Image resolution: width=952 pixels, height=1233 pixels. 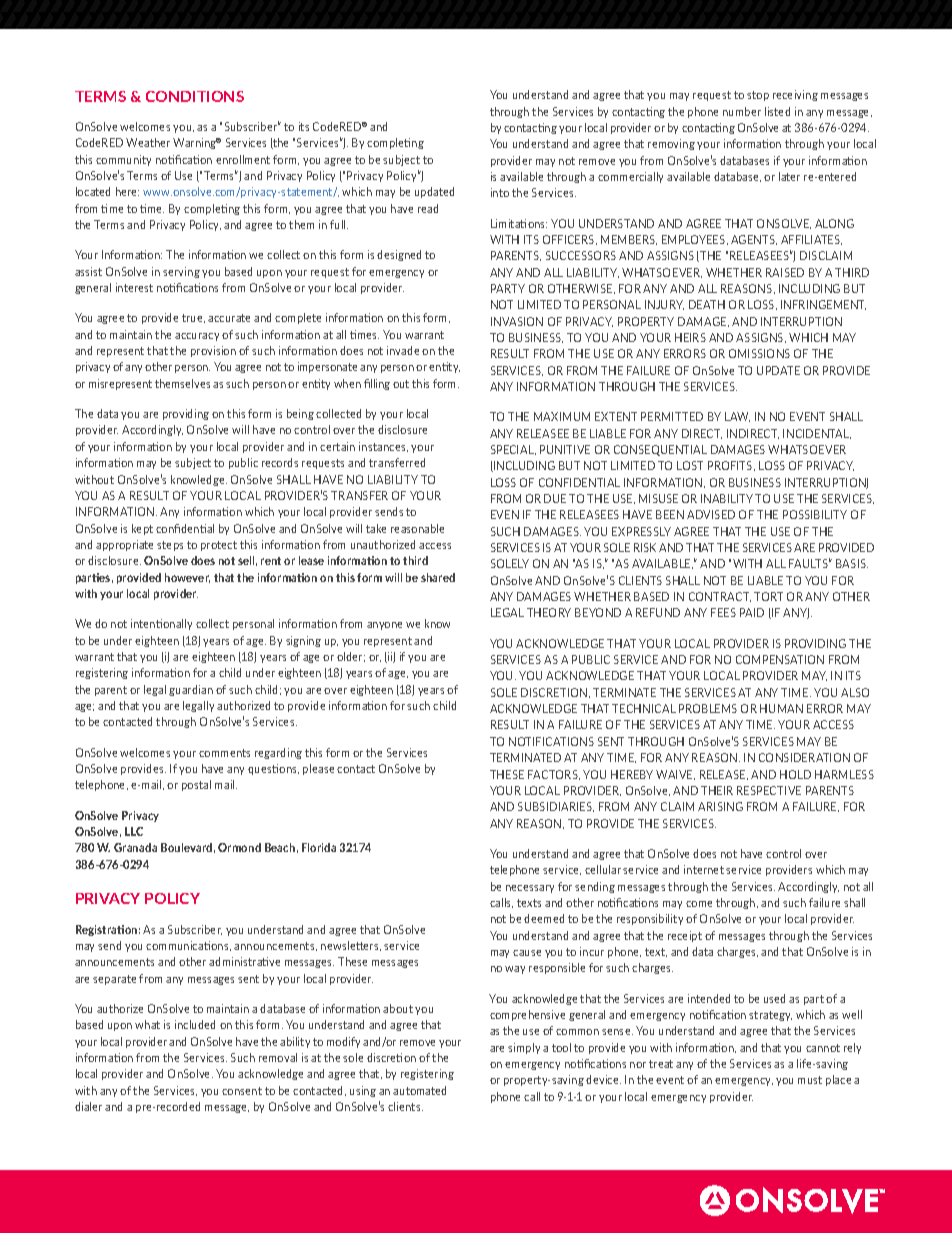 I want to click on into, so click(x=500, y=192).
